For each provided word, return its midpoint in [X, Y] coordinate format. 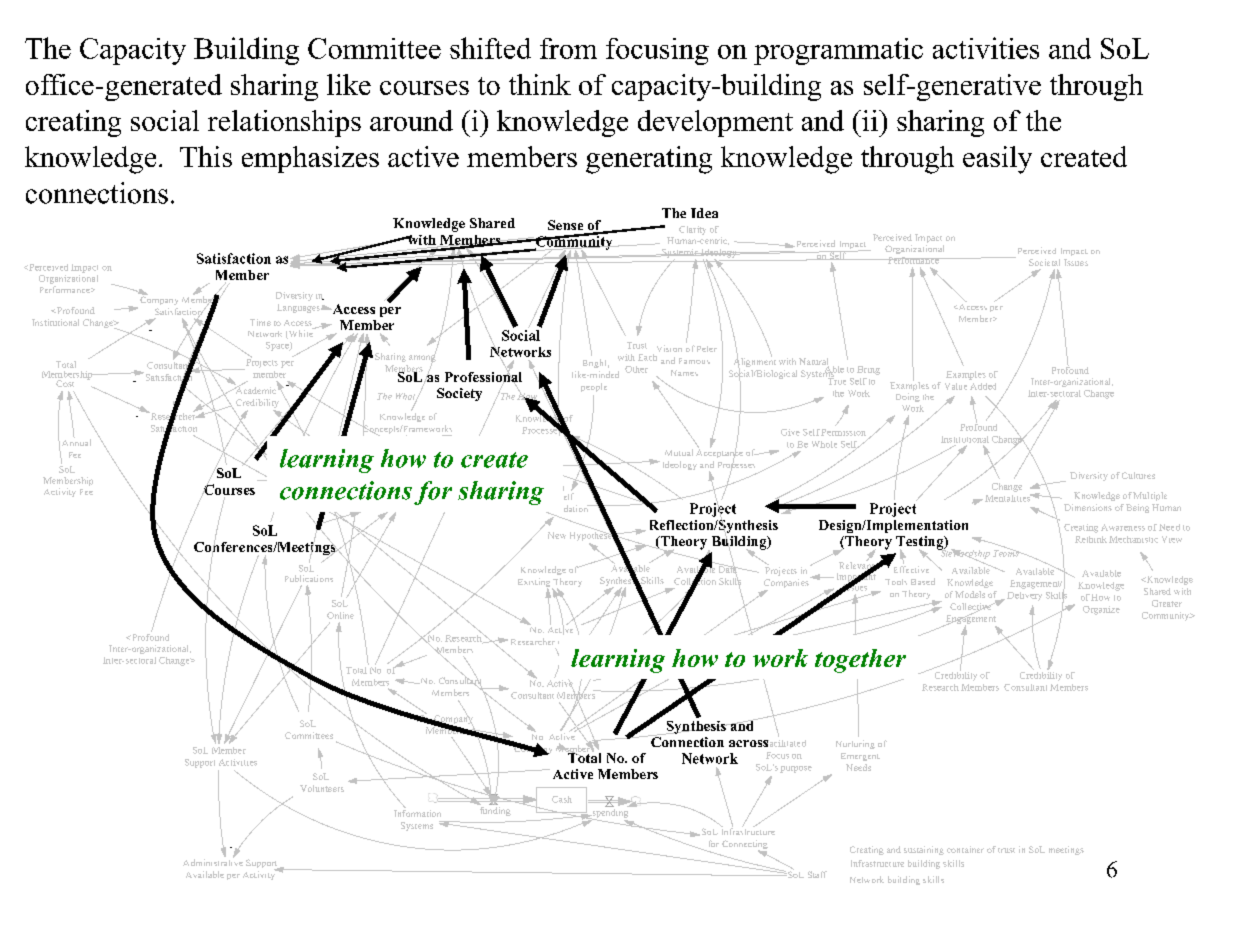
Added [983, 386]
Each [649, 356]
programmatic [838, 51]
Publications [309, 578]
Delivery [1024, 596]
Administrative [213, 861]
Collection [695, 581]
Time [260, 322]
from [568, 48]
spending [610, 813]
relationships [284, 123]
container [965, 849]
